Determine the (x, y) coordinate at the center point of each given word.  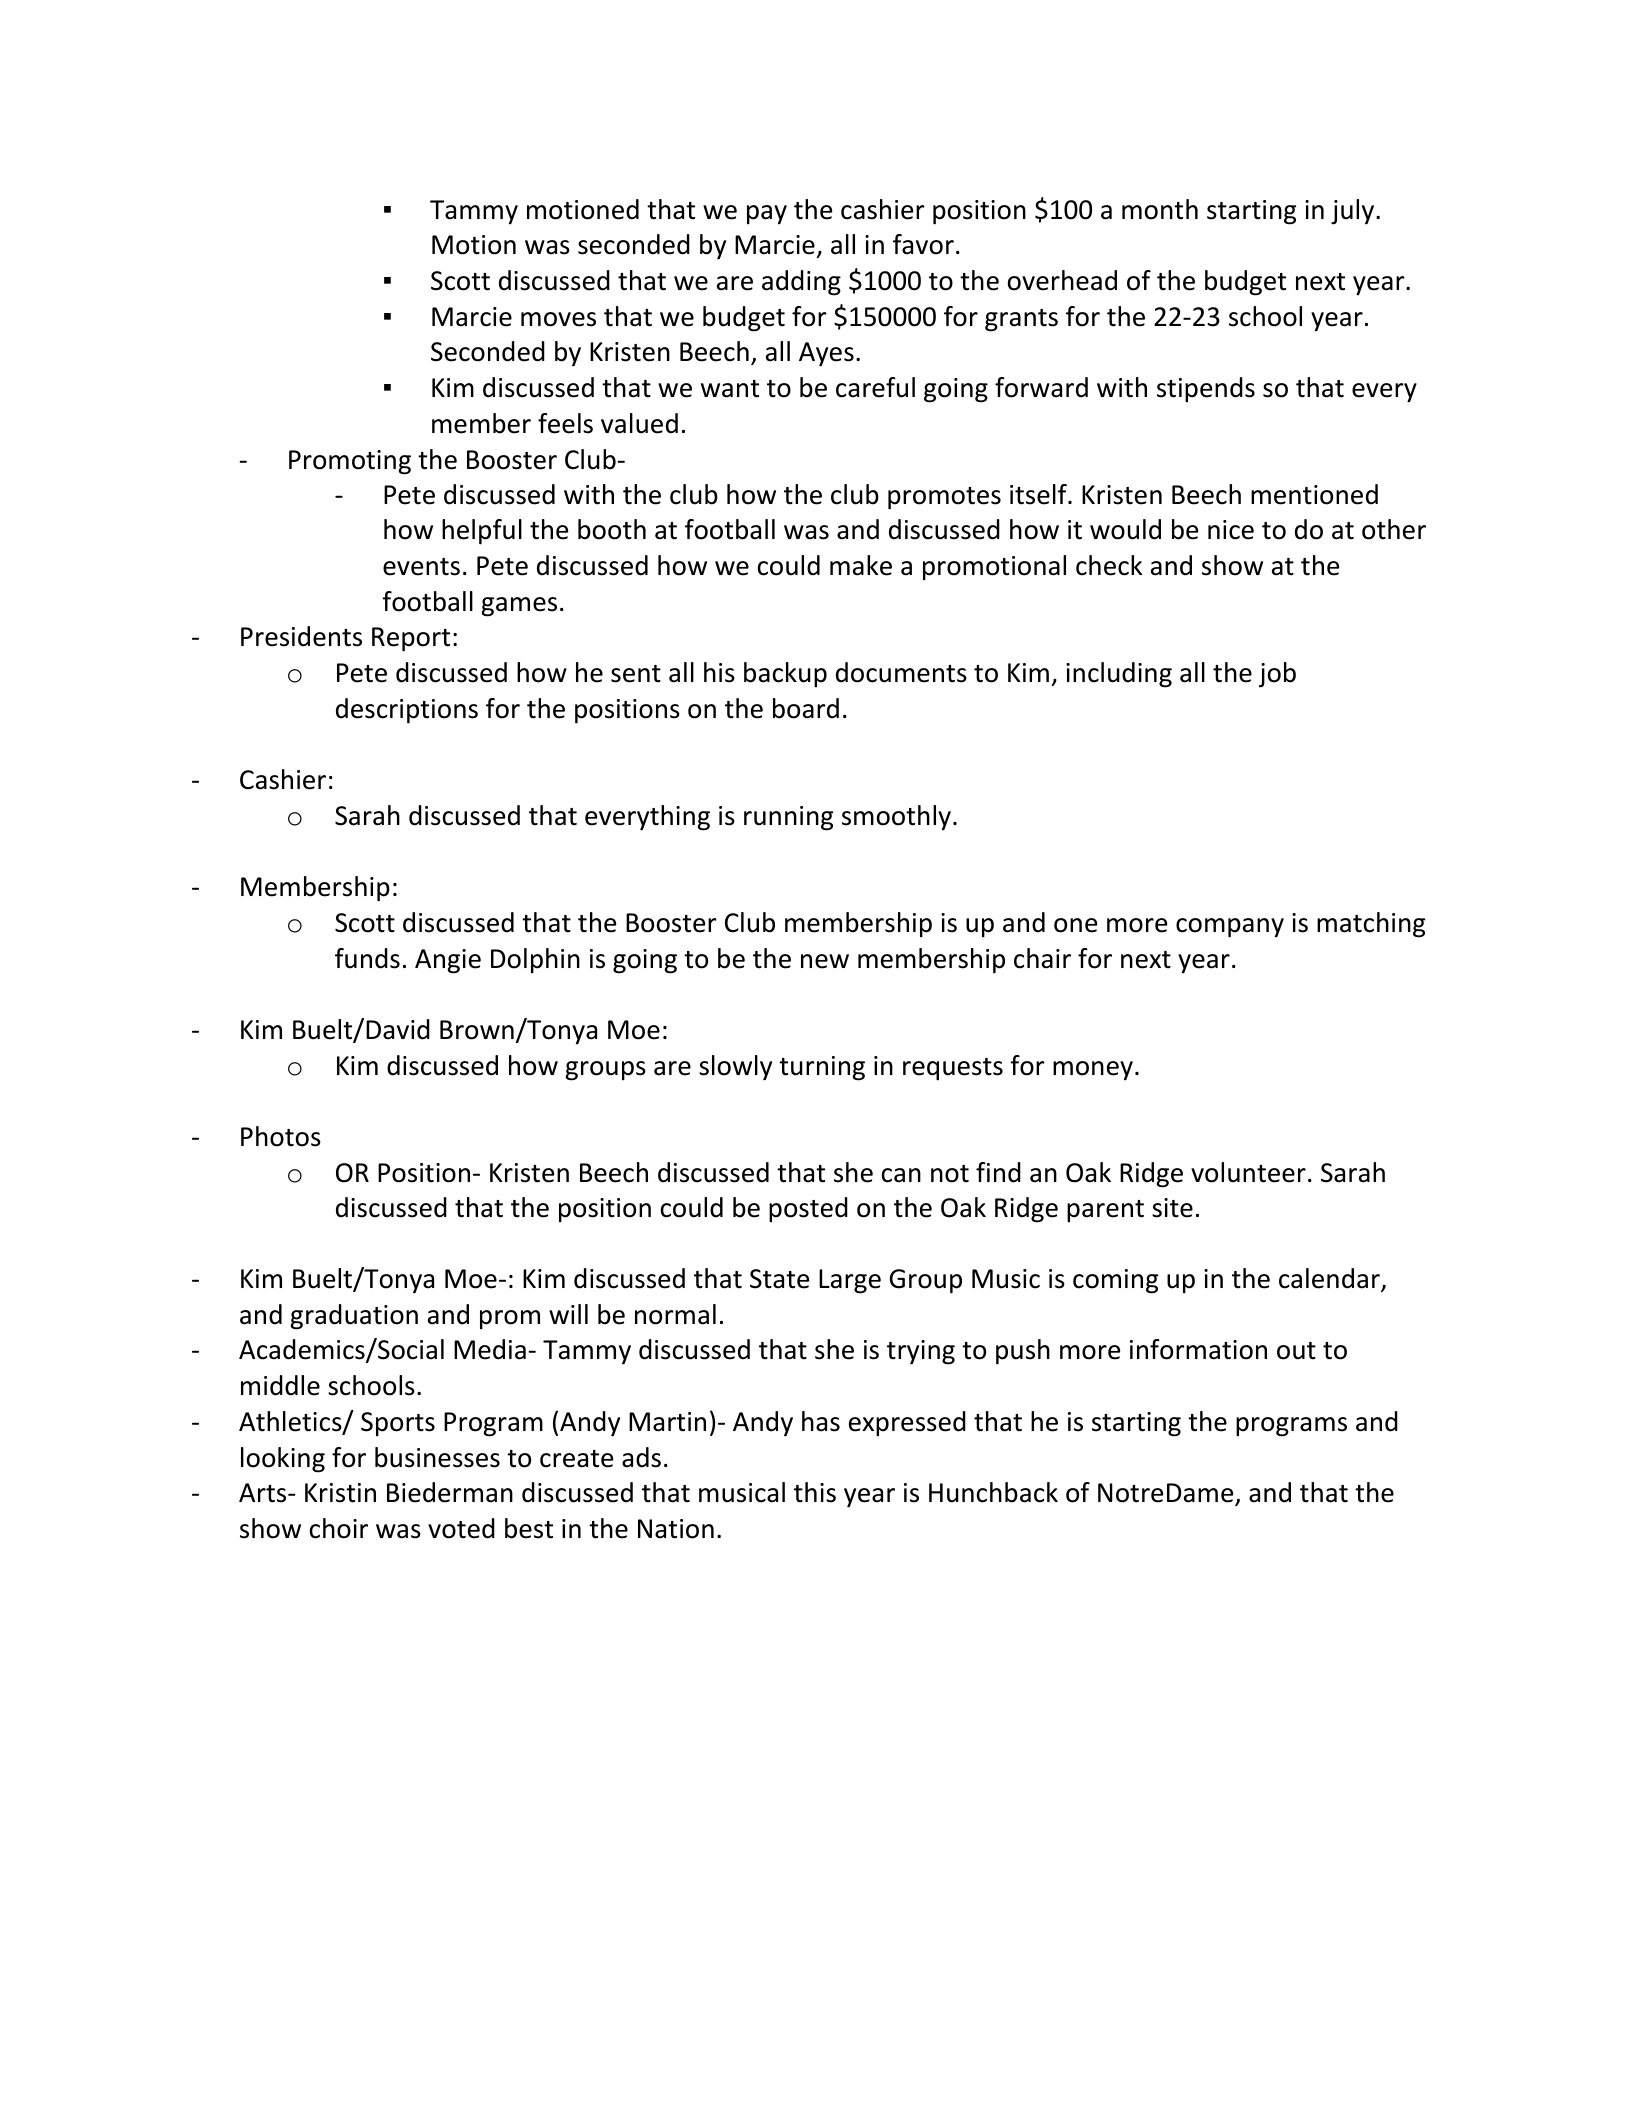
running (788, 818)
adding (801, 283)
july (1354, 212)
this (815, 1492)
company (1230, 928)
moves (558, 319)
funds (367, 958)
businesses (437, 1457)
